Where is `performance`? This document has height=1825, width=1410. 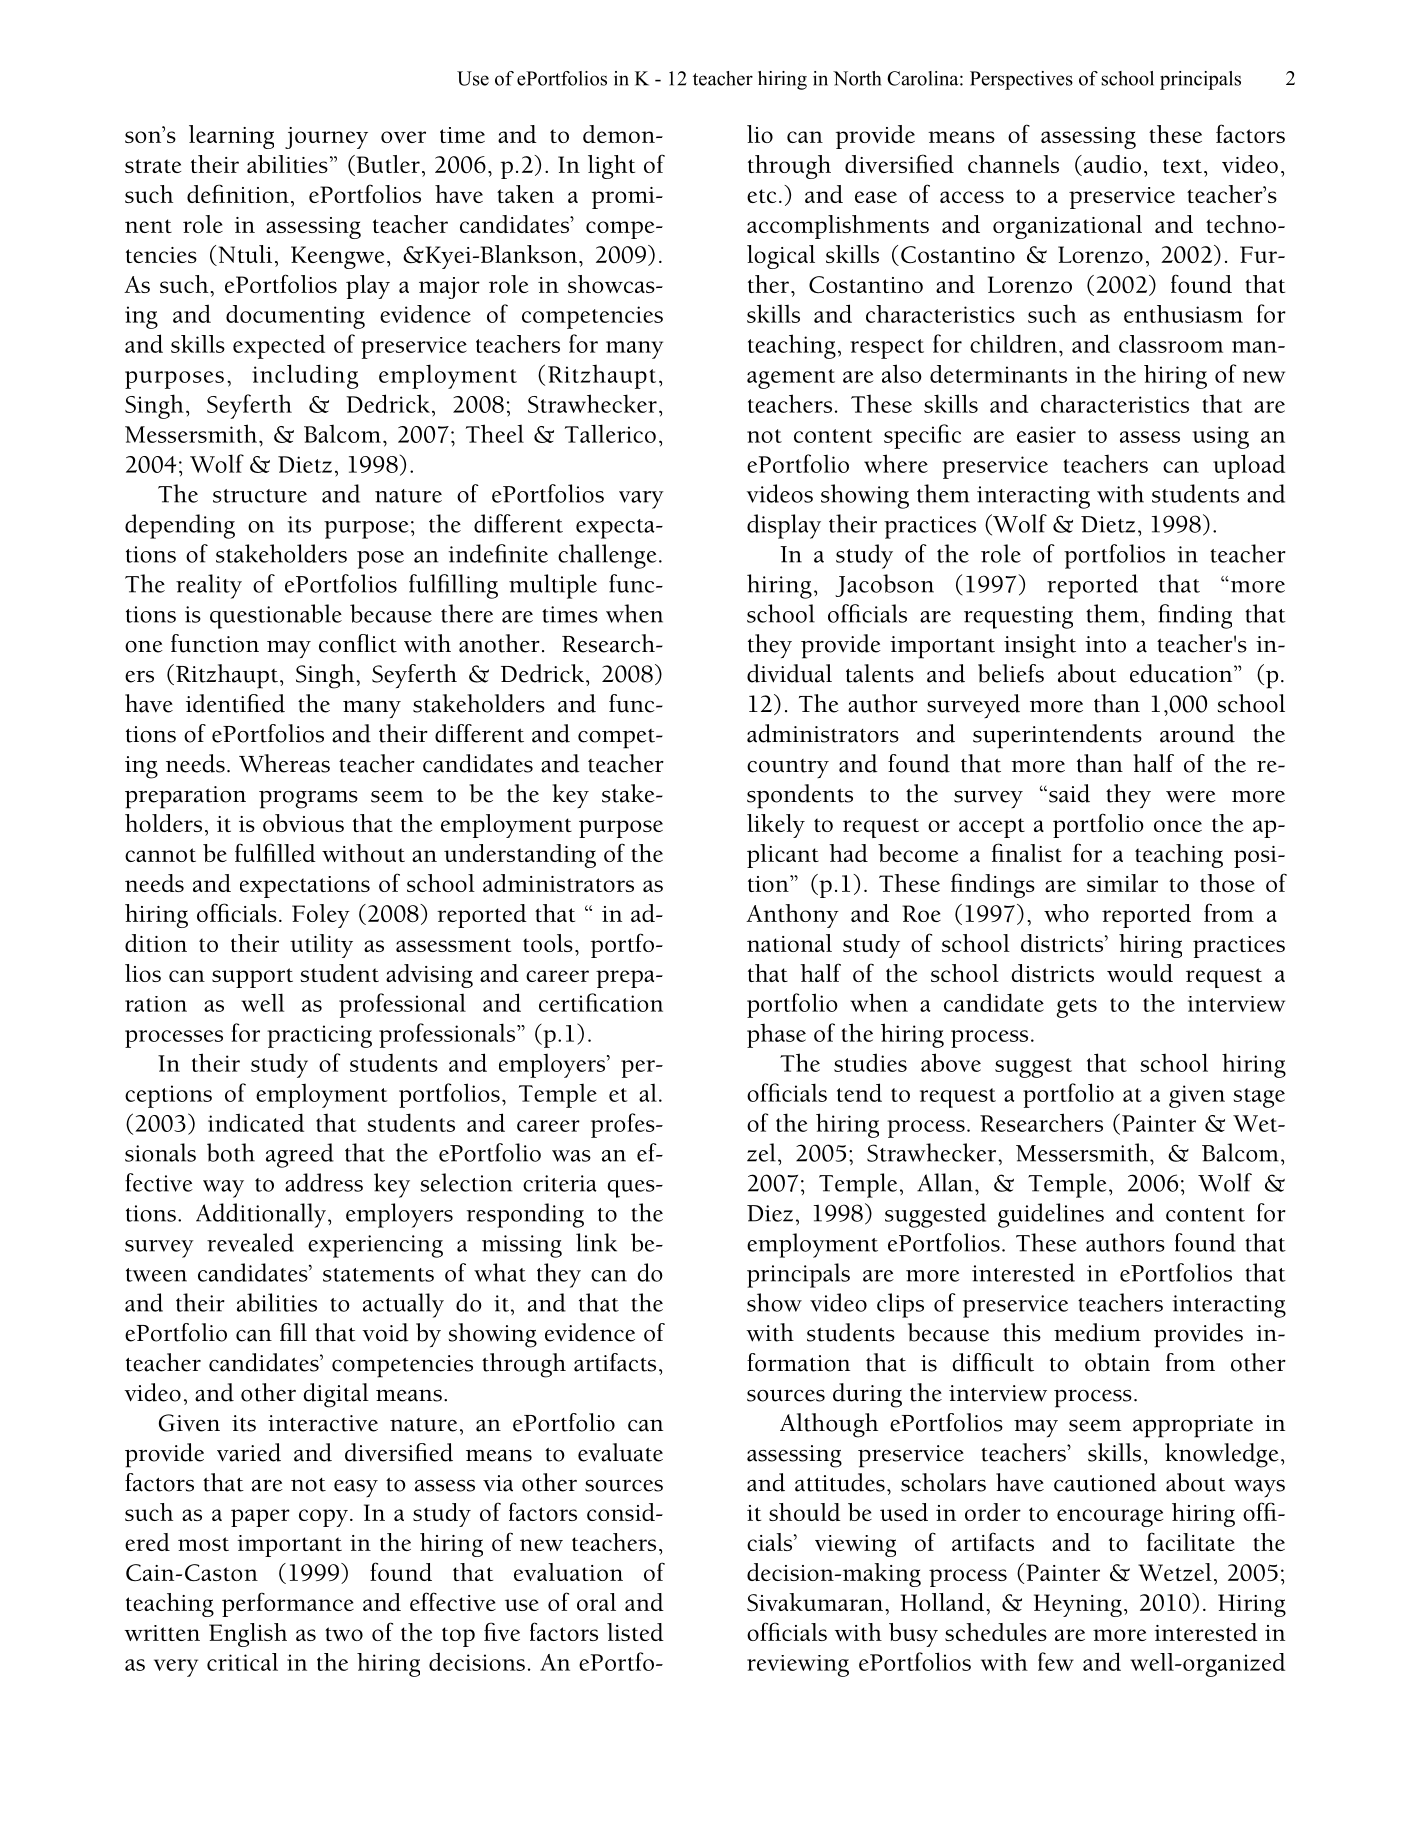
performance is located at coordinates (288, 1604).
